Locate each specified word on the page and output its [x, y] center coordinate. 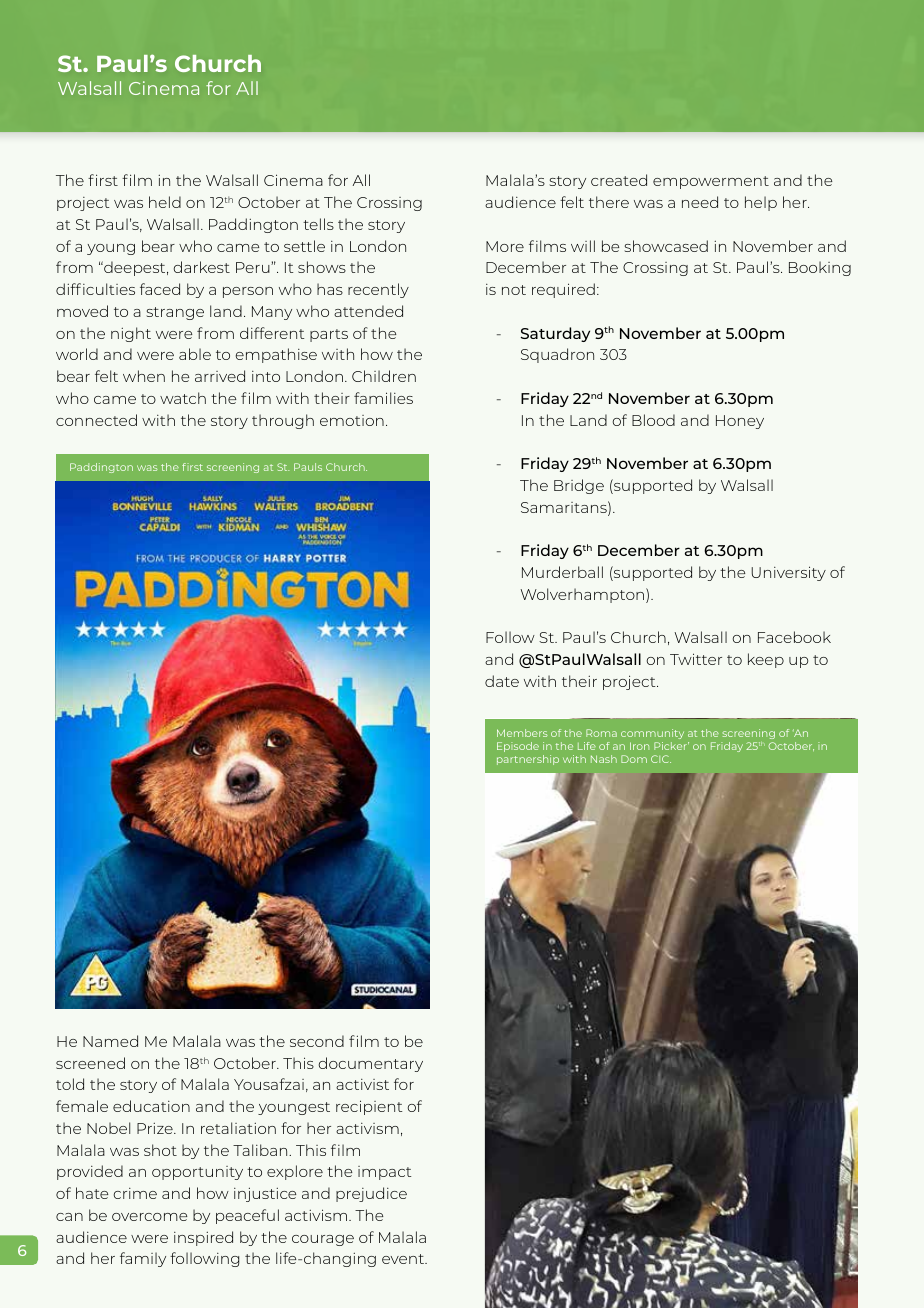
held [165, 202]
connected [96, 420]
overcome [150, 1217]
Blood [653, 420]
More [505, 246]
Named [110, 1041]
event [404, 1259]
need [700, 202]
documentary [371, 1064]
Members [522, 733]
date [502, 681]
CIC [661, 759]
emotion [352, 420]
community [652, 734]
